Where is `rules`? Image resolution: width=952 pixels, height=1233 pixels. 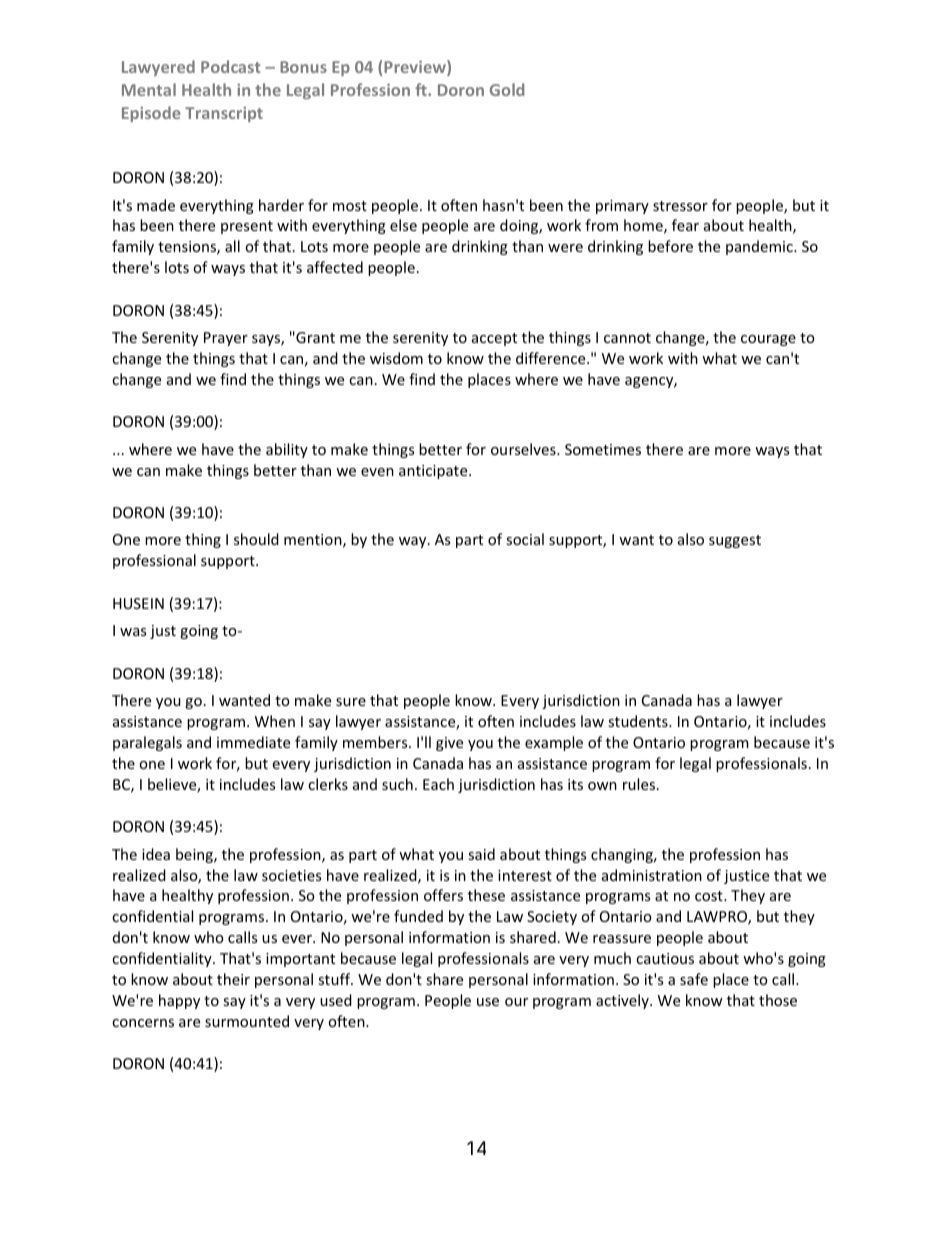 rules is located at coordinates (640, 784).
